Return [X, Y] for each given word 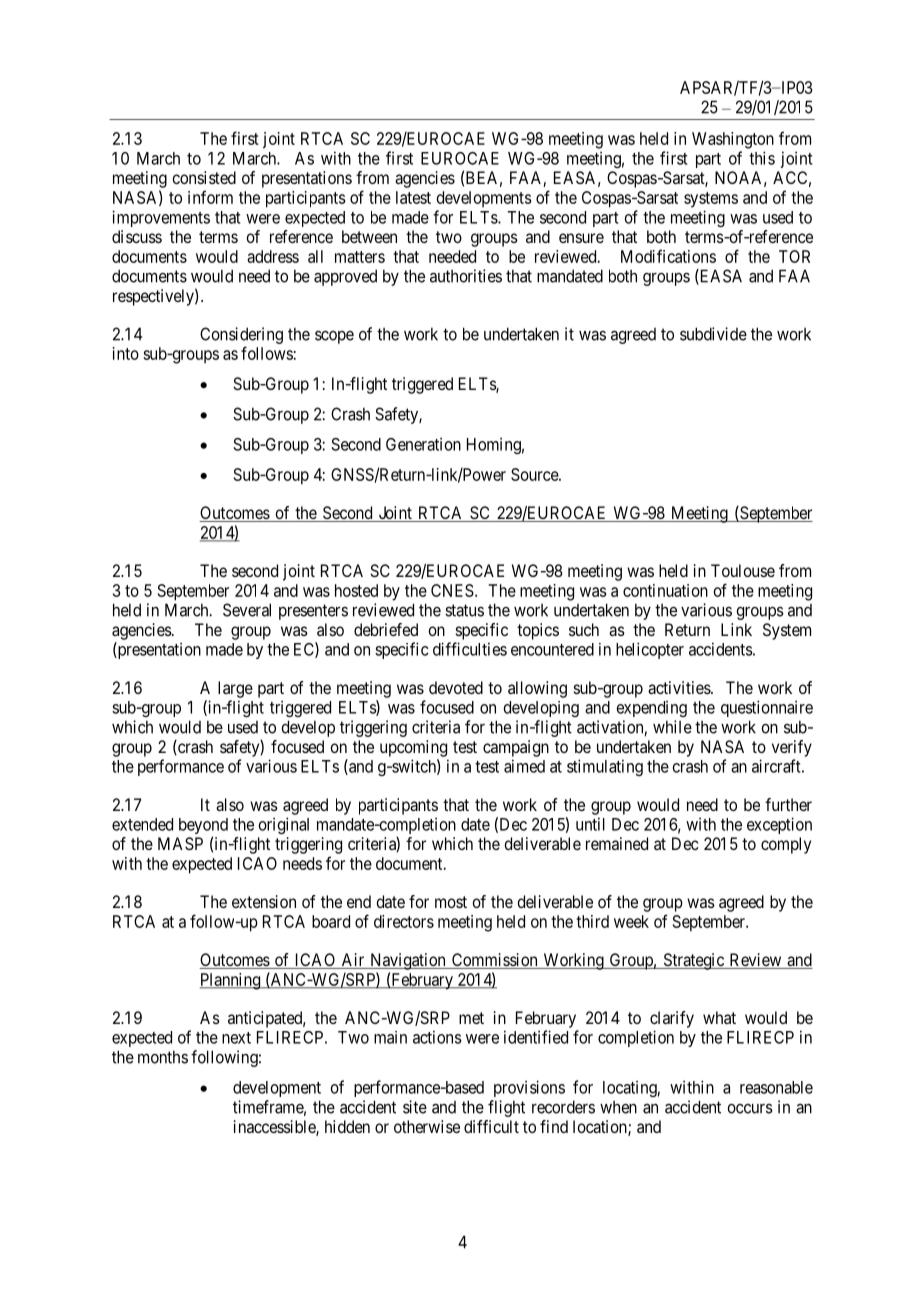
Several [247, 610]
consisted [204, 177]
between [369, 236]
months [163, 1057]
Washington [733, 140]
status [464, 610]
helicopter [650, 650]
